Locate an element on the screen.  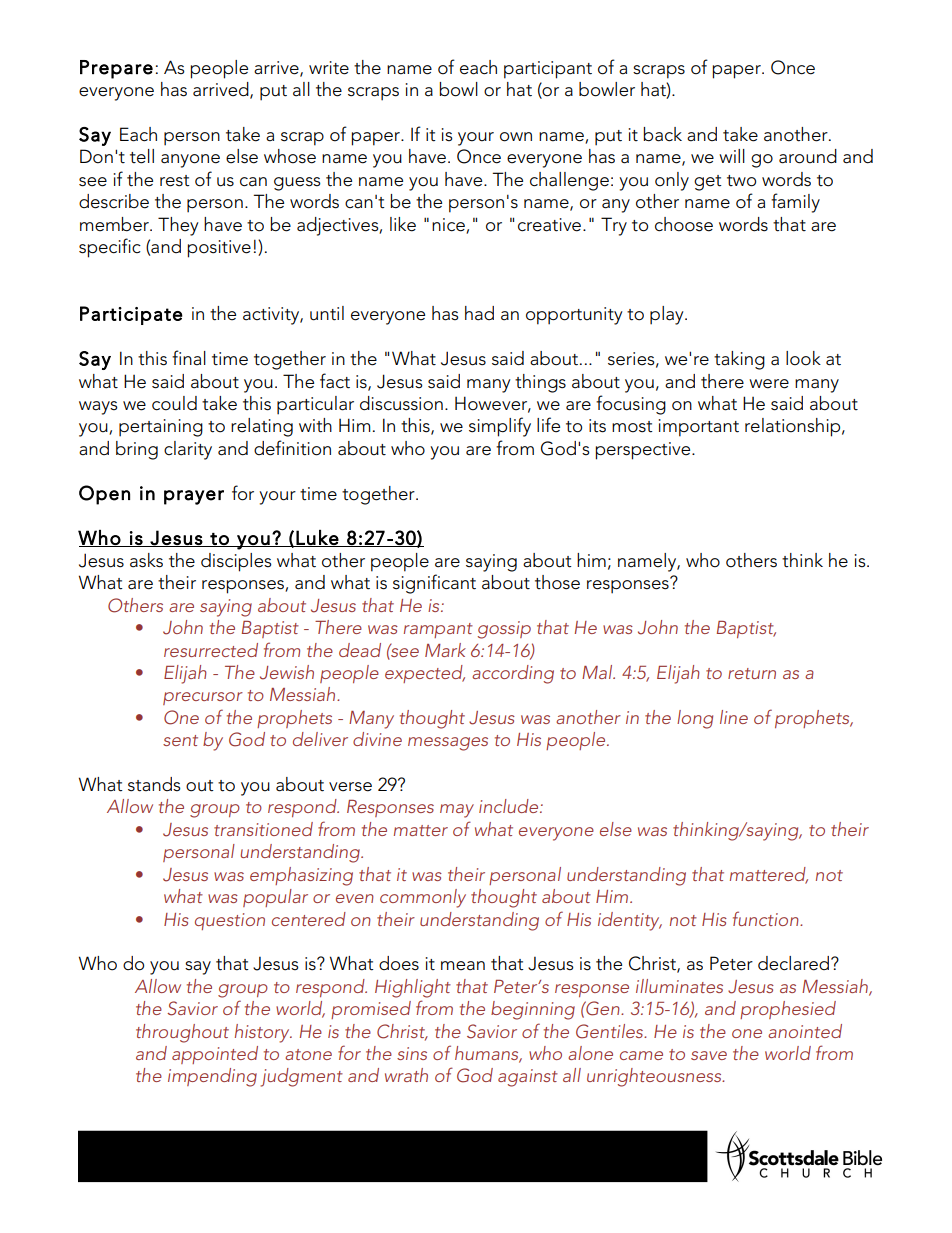
simplify is located at coordinates (500, 427).
